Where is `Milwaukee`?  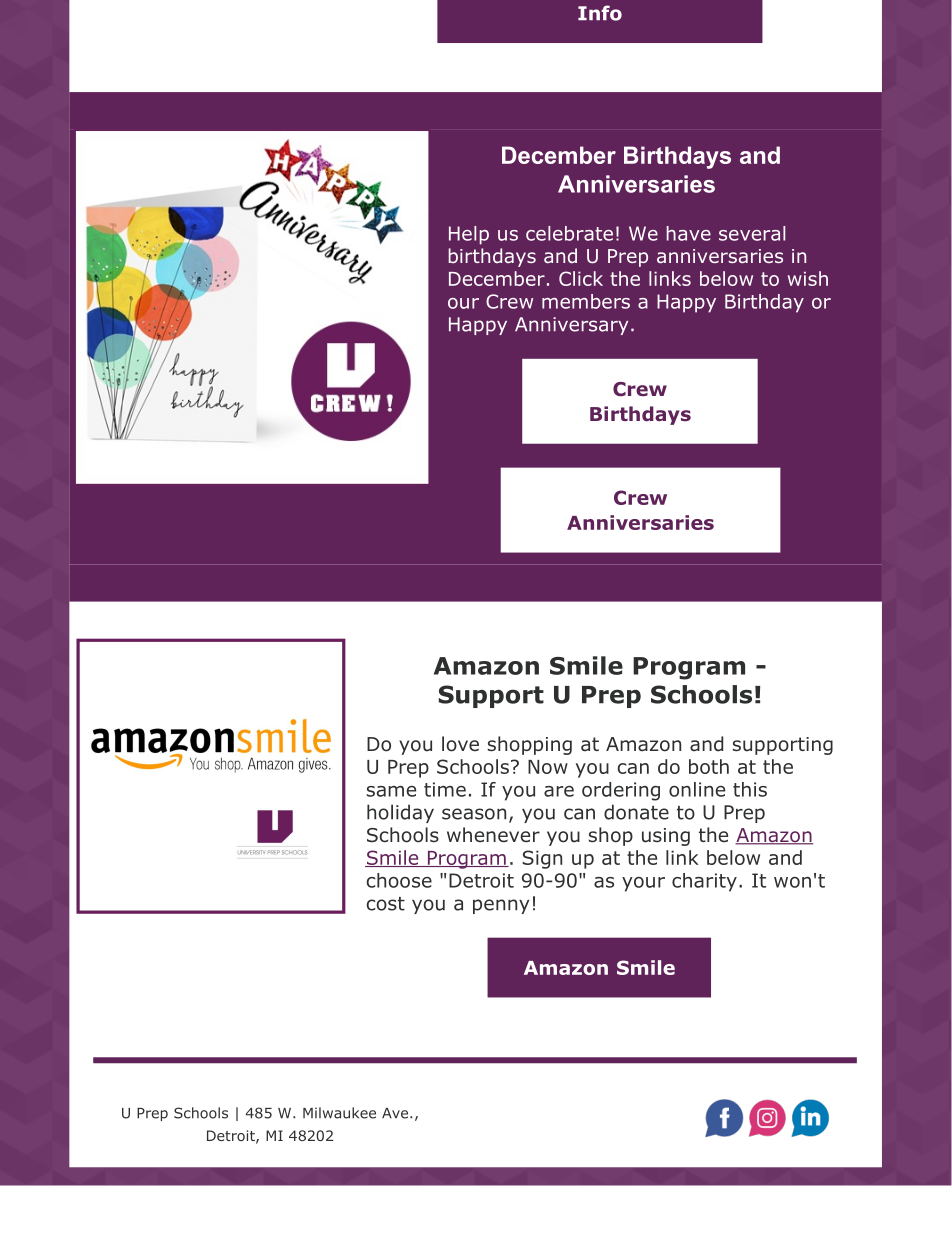
Milwaukee is located at coordinates (339, 1113).
